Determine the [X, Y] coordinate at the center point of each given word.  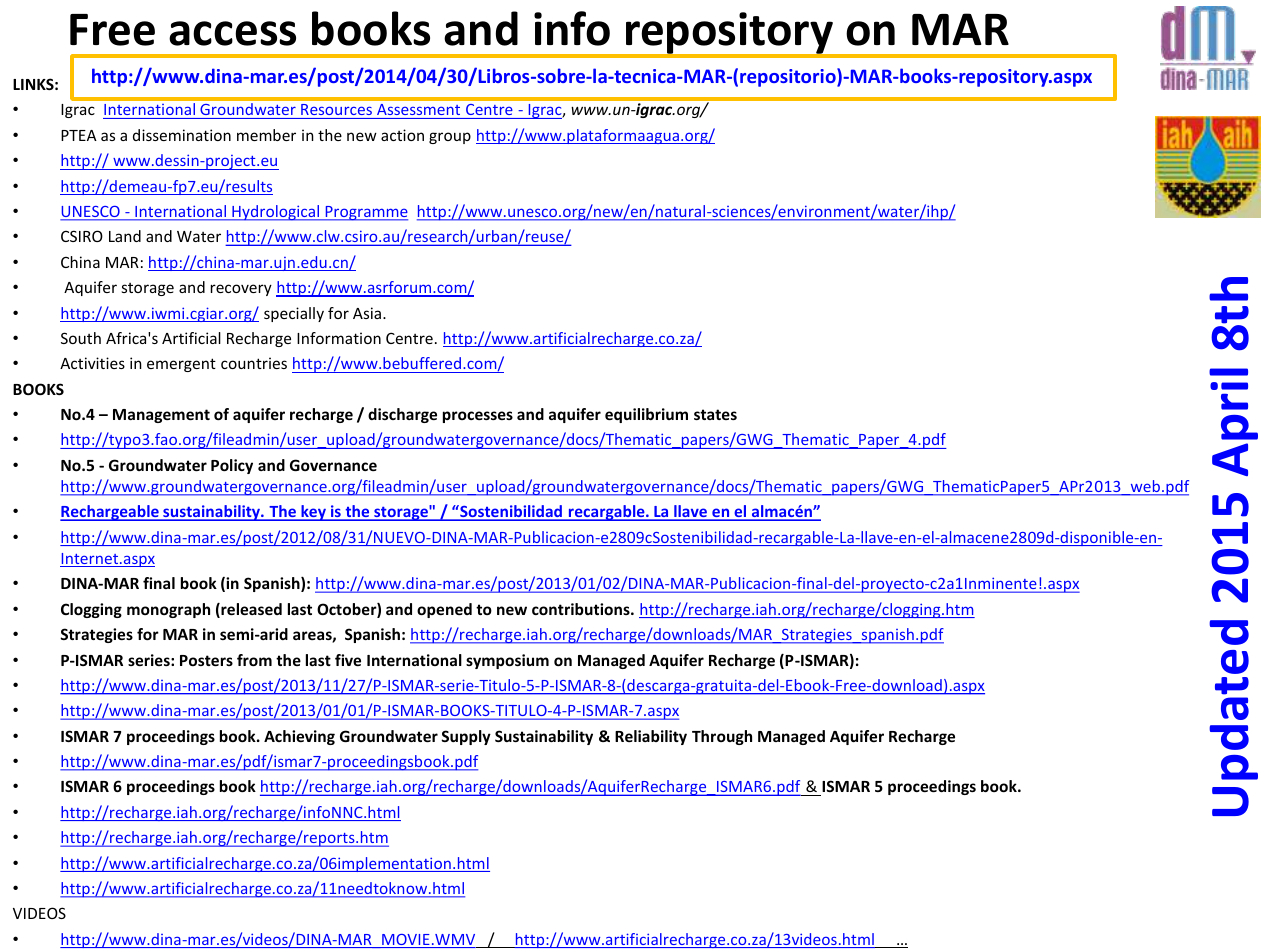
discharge [402, 415]
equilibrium [646, 415]
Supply [466, 737]
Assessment [419, 111]
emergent [181, 365]
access [232, 33]
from [254, 660]
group [450, 138]
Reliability [651, 737]
